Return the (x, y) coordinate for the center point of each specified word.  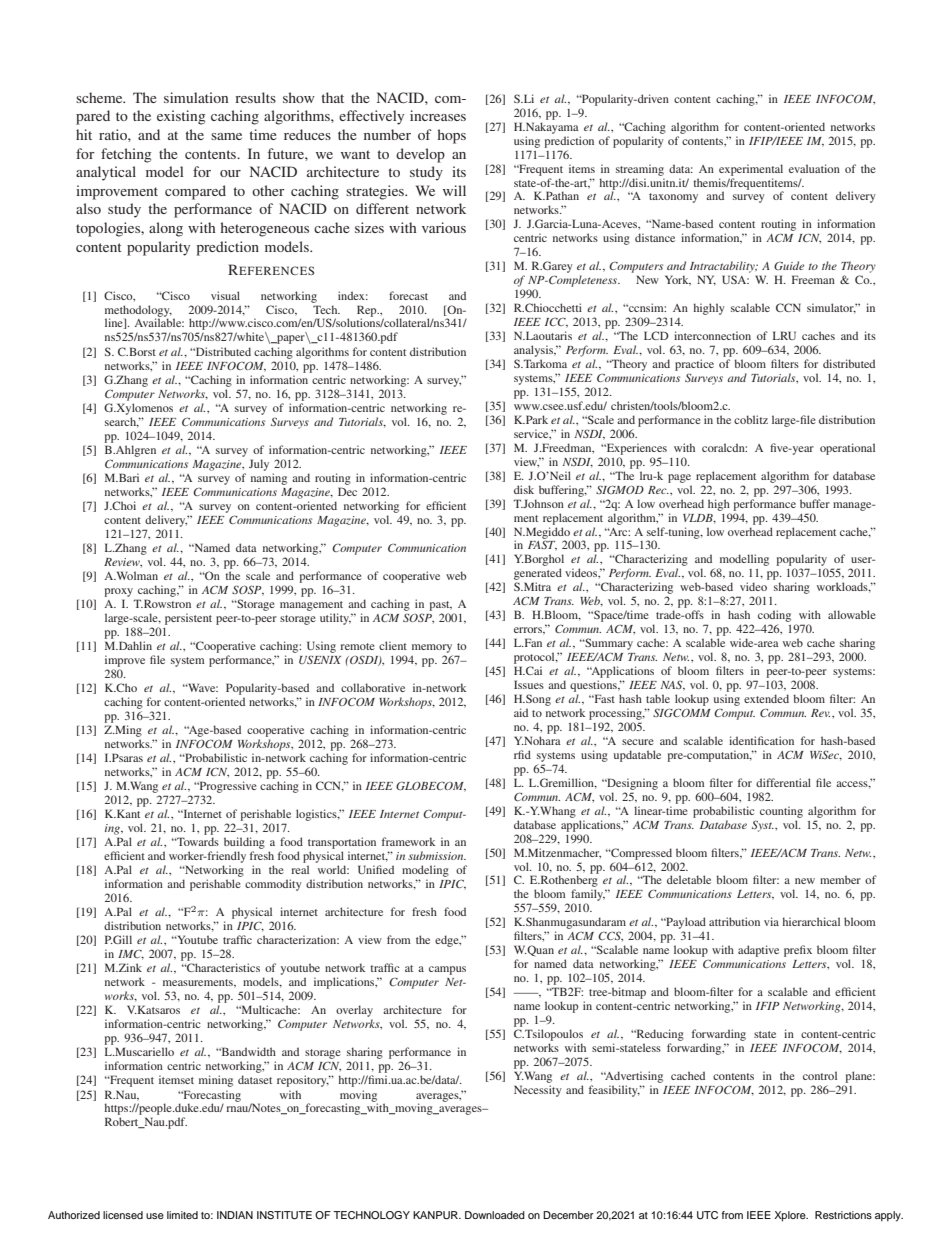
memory (432, 648)
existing (181, 117)
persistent (188, 619)
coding (774, 616)
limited (182, 1215)
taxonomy (673, 198)
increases (438, 115)
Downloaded (495, 1215)
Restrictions (843, 1215)
